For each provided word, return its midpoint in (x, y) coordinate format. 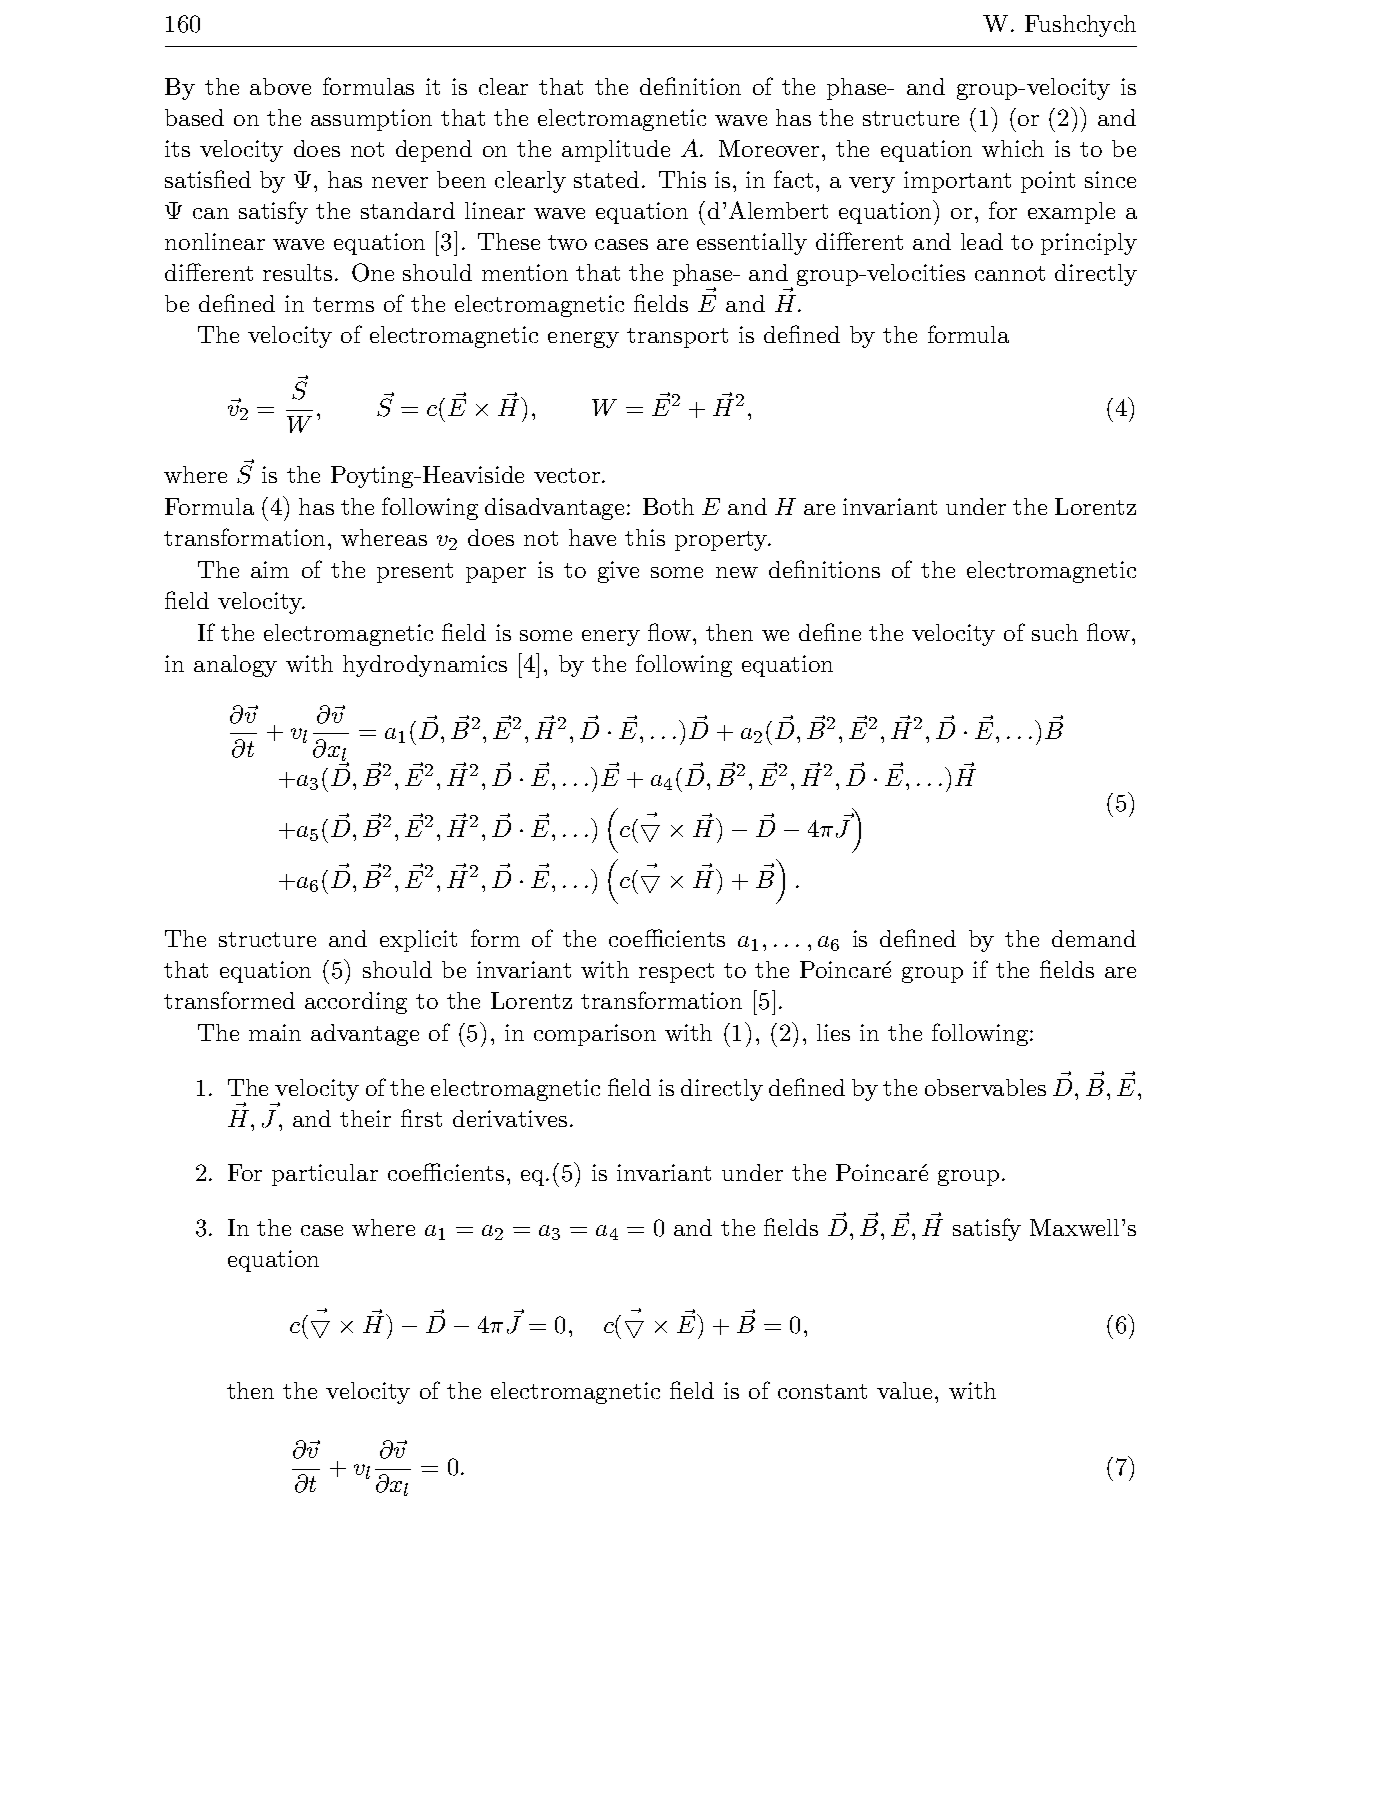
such (1055, 632)
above (280, 86)
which (1013, 148)
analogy (235, 666)
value (906, 1390)
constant (822, 1391)
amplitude (616, 151)
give (618, 572)
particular (325, 1175)
